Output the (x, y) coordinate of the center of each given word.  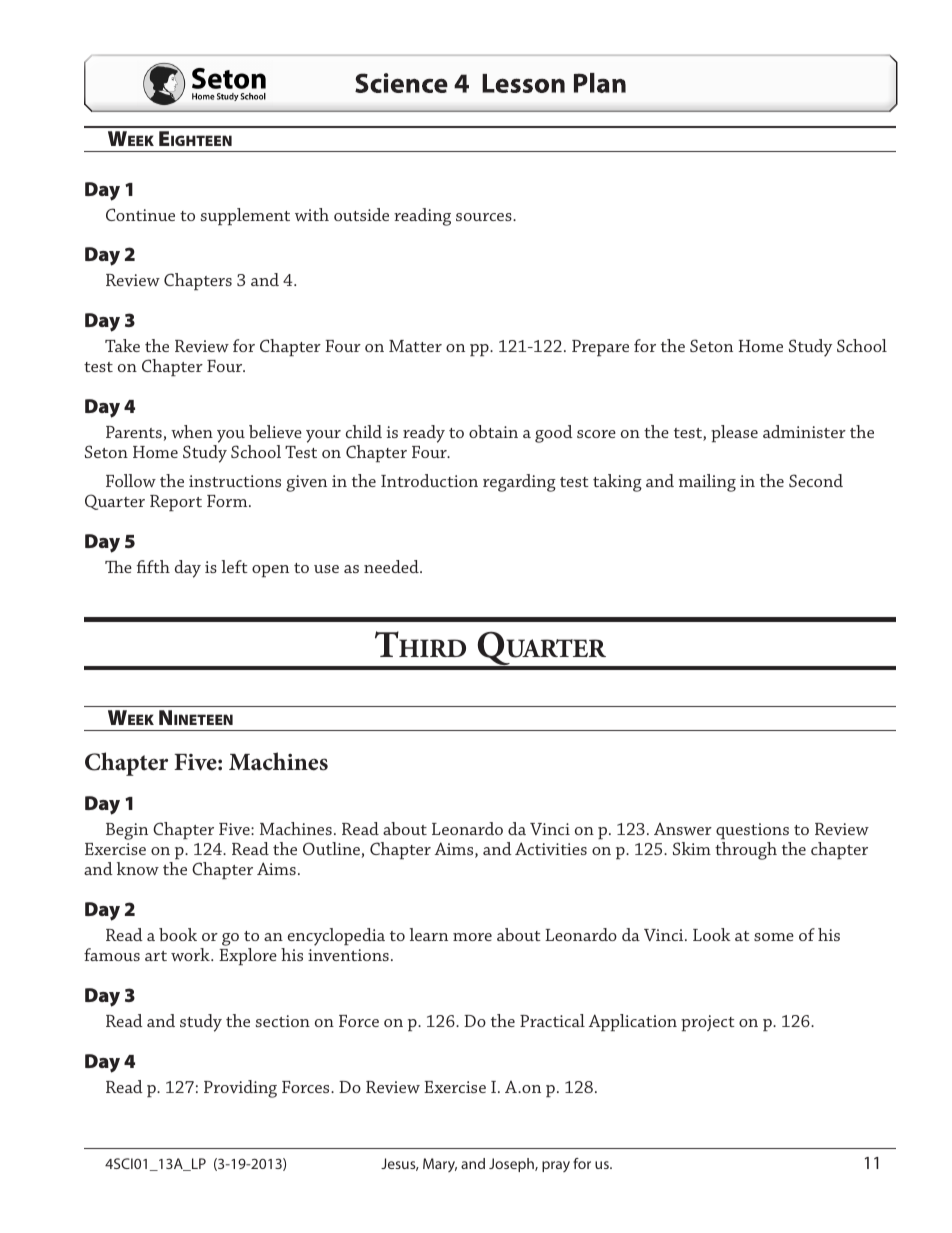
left (235, 566)
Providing (240, 1089)
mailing (707, 483)
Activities (551, 848)
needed (392, 566)
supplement (245, 217)
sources (485, 217)
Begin (127, 831)
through (746, 851)
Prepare (600, 348)
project (708, 1023)
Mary (440, 1165)
